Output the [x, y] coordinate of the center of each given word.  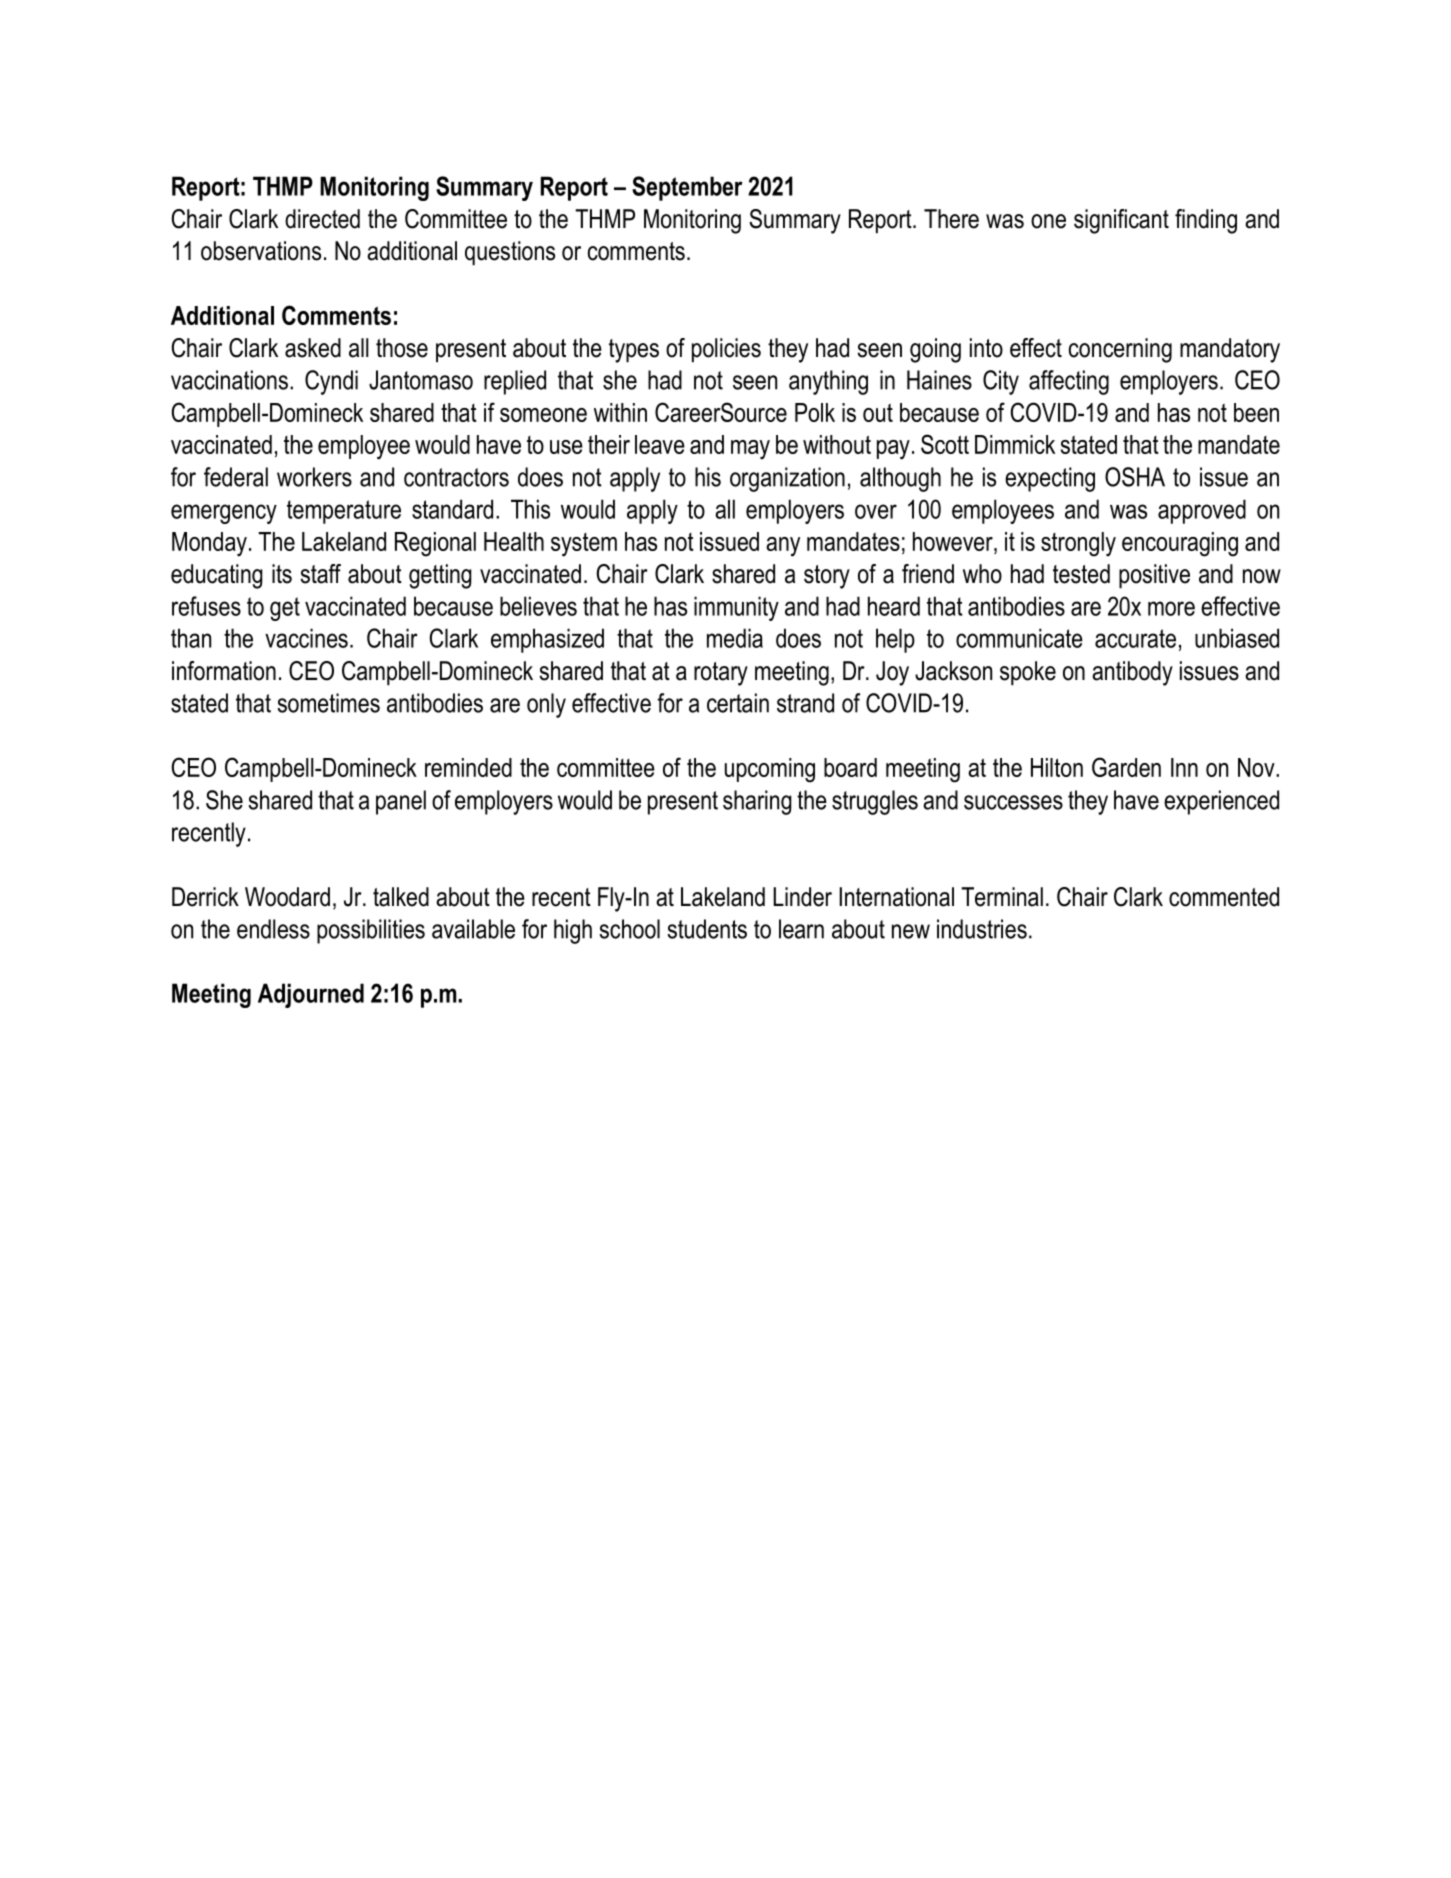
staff [320, 574]
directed [322, 219]
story [827, 577]
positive [1154, 576]
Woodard [287, 897]
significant [1121, 221]
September [687, 188]
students [707, 929]
